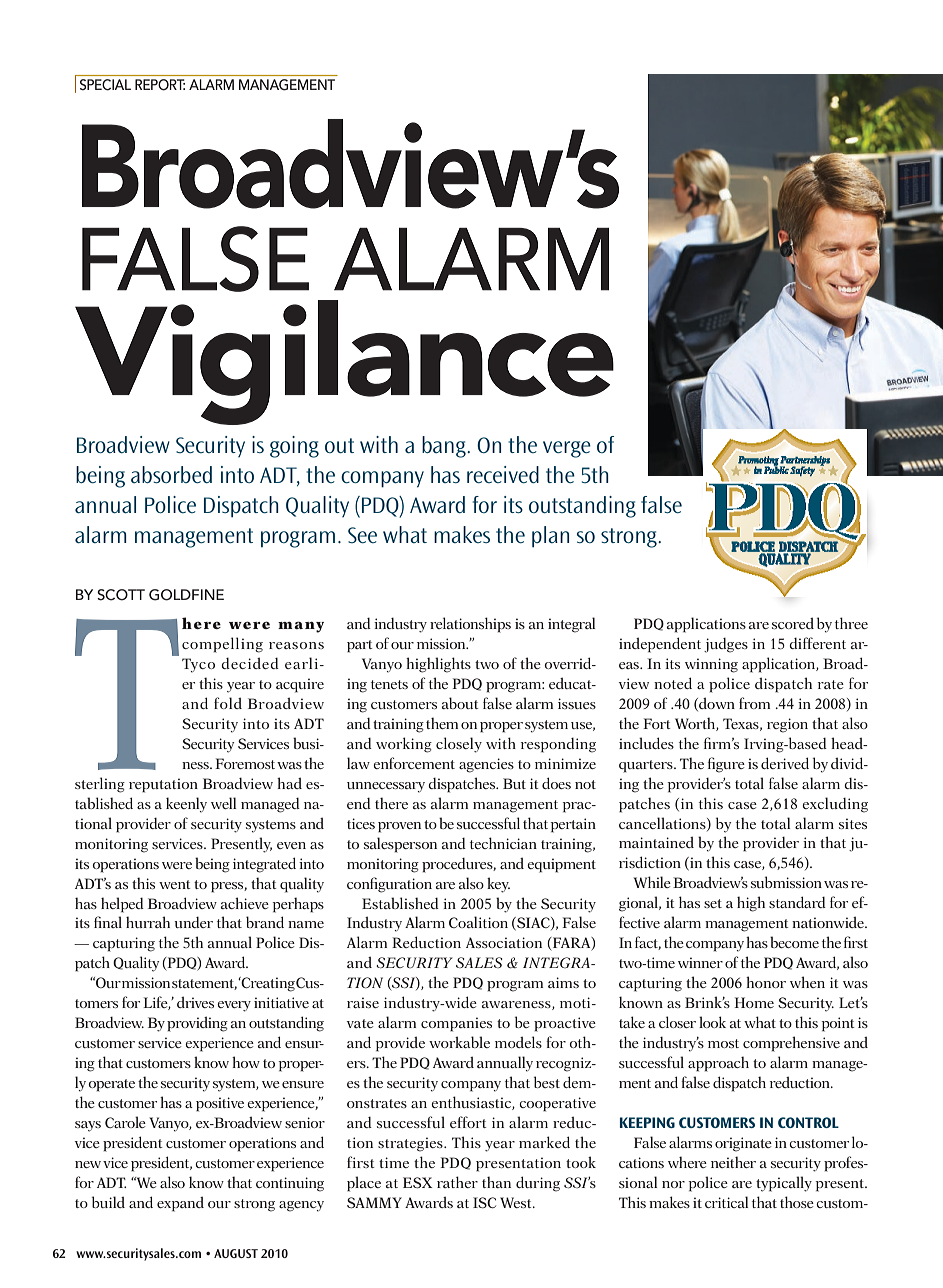 This image has height=1288, width=943. I want to click on expand, so click(180, 1204).
